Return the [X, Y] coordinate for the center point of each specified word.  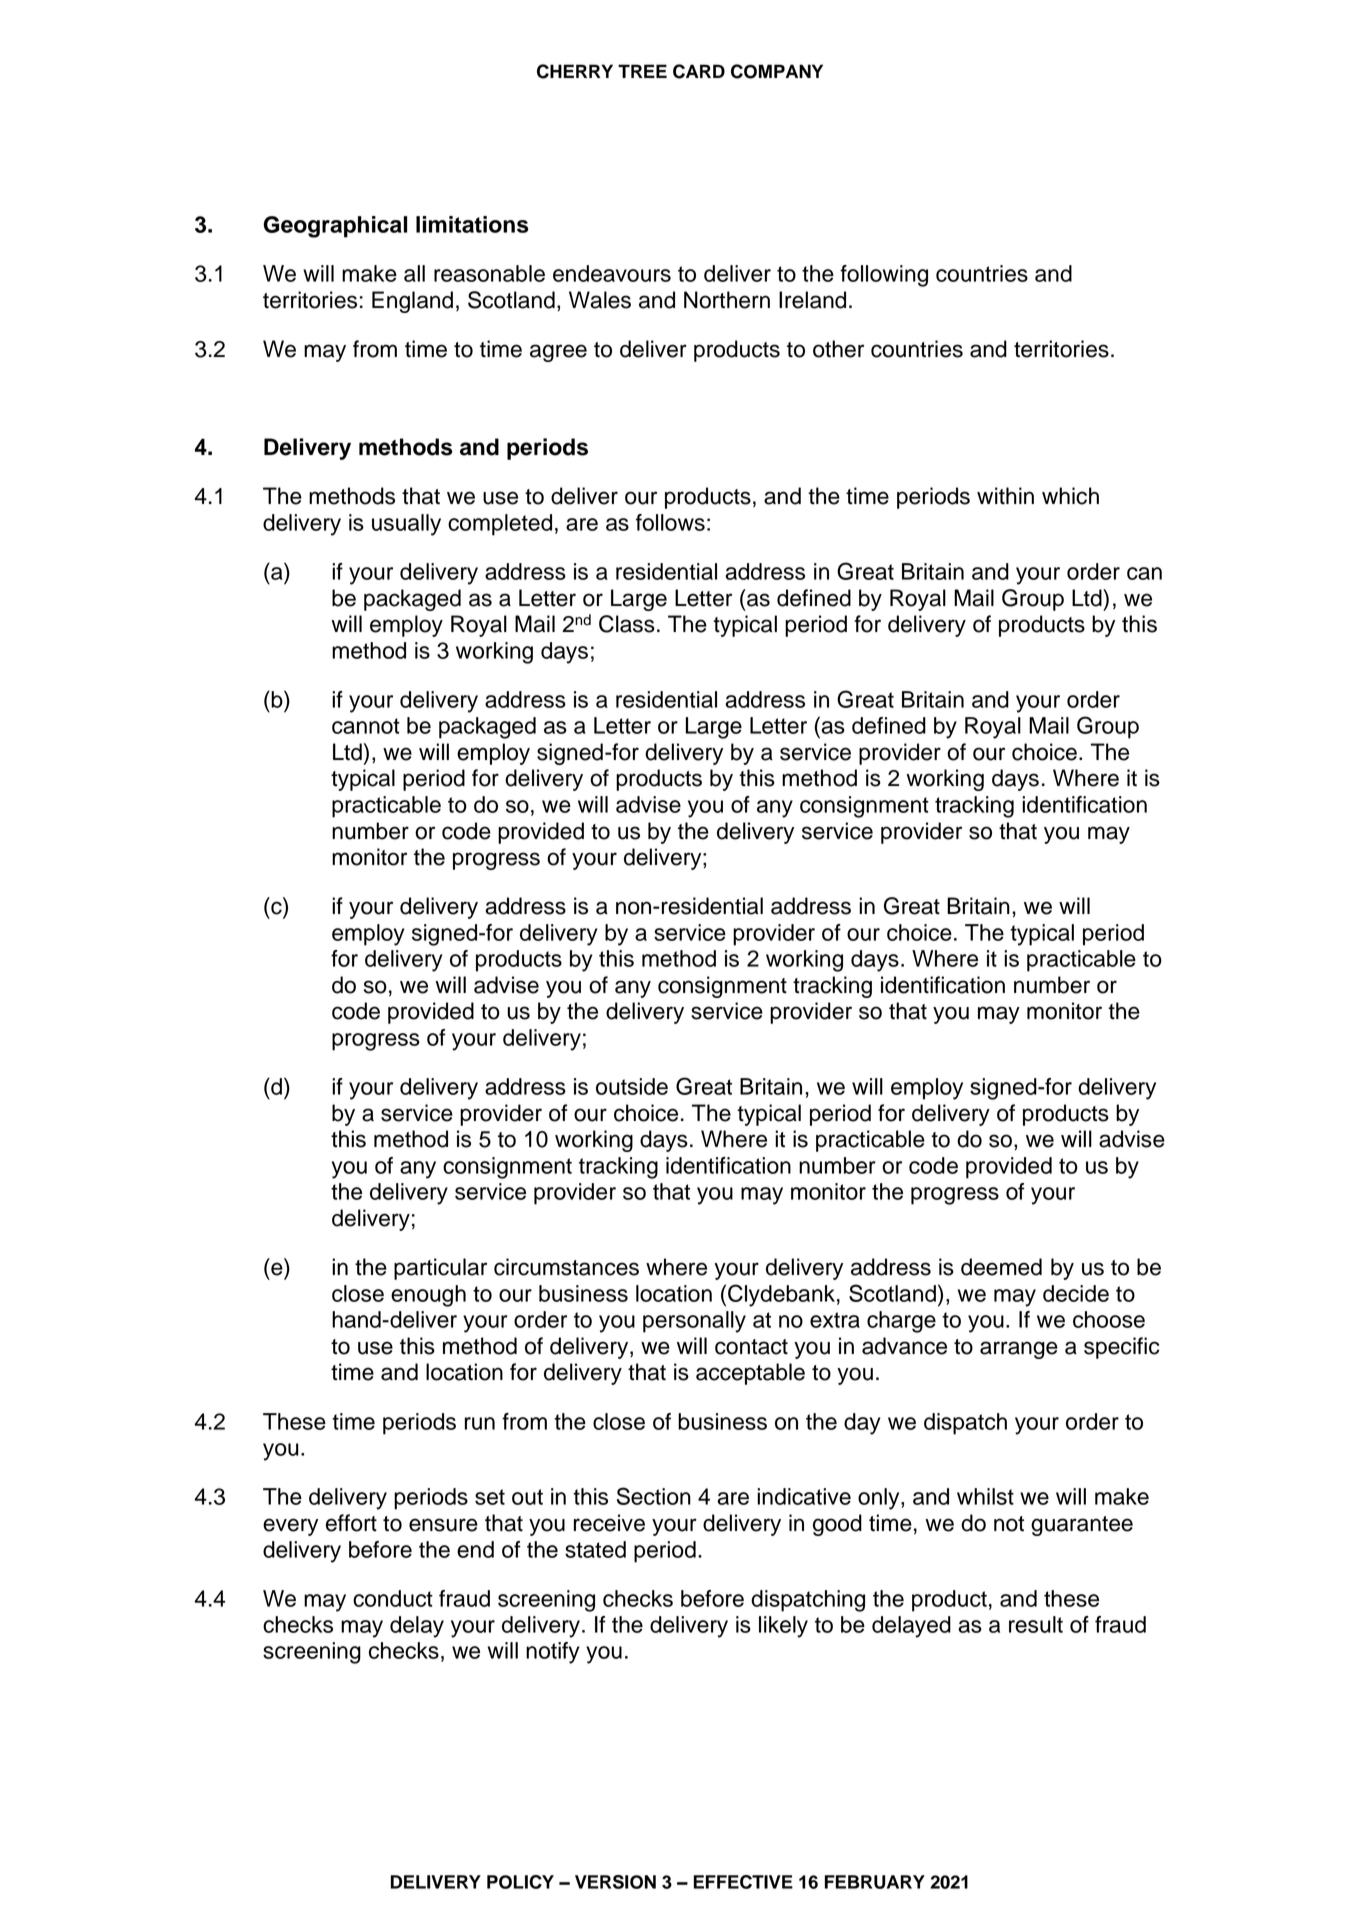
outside [632, 1086]
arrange [1019, 1350]
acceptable [750, 1374]
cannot [366, 726]
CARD [699, 71]
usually [406, 525]
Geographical [335, 227]
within [1005, 495]
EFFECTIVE [743, 1882]
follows [670, 522]
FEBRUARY [875, 1882]
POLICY [520, 1882]
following [884, 276]
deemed [1001, 1267]
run [480, 1423]
